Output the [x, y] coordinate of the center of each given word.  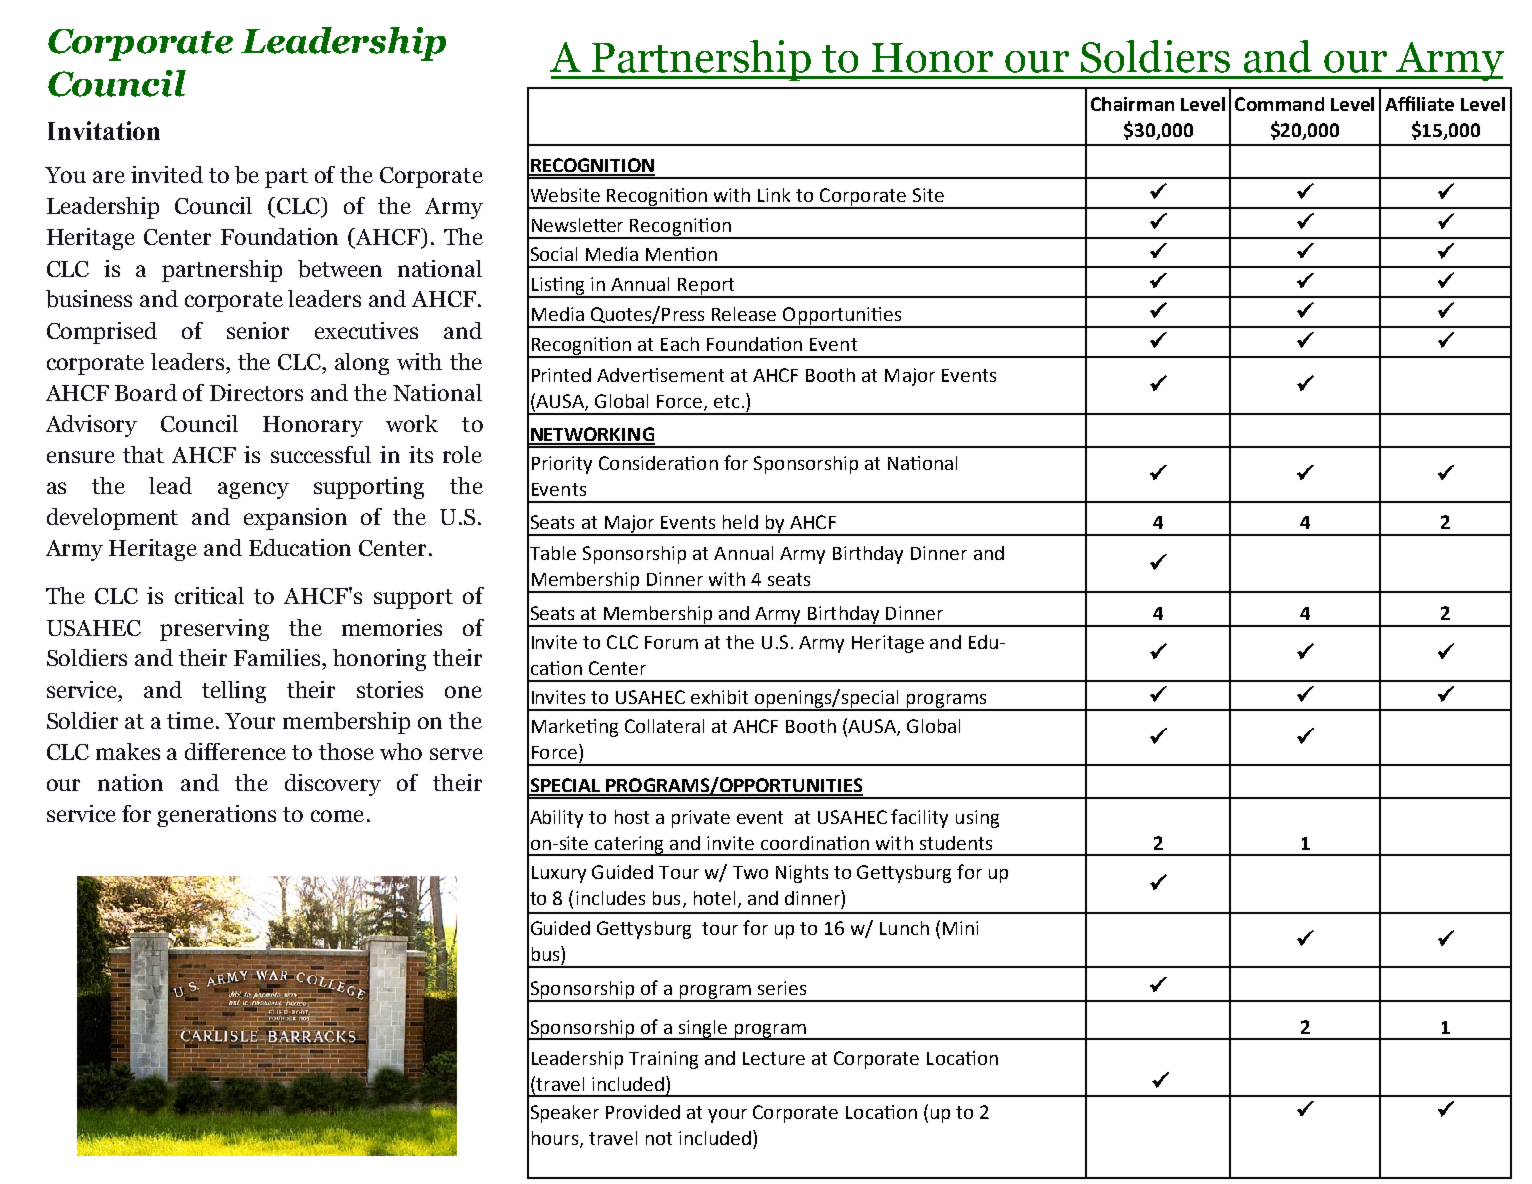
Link [774, 195]
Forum [671, 642]
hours [556, 1139]
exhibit [719, 697]
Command [1279, 104]
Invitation [104, 130]
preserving [214, 630]
